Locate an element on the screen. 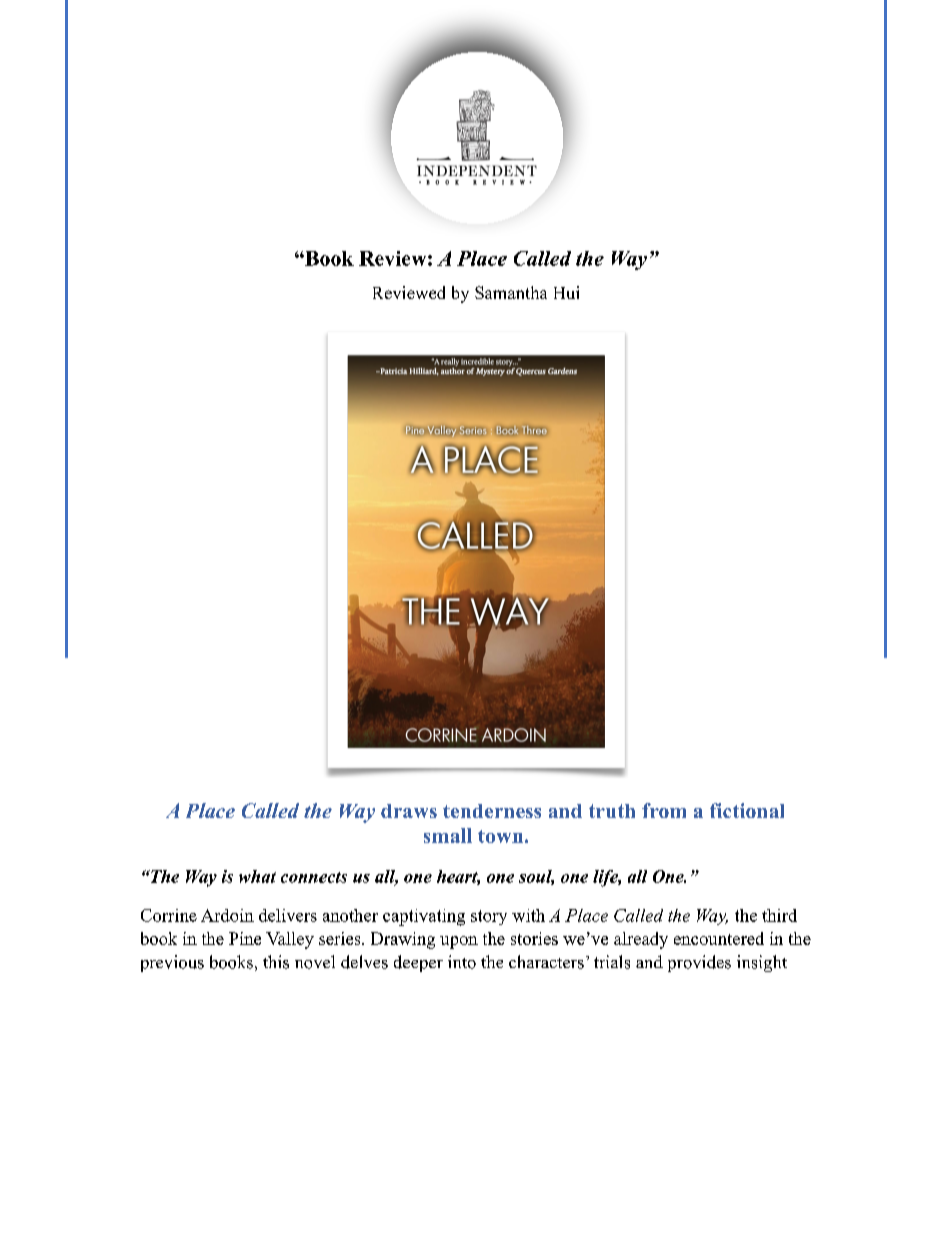  what is located at coordinates (257, 876).
